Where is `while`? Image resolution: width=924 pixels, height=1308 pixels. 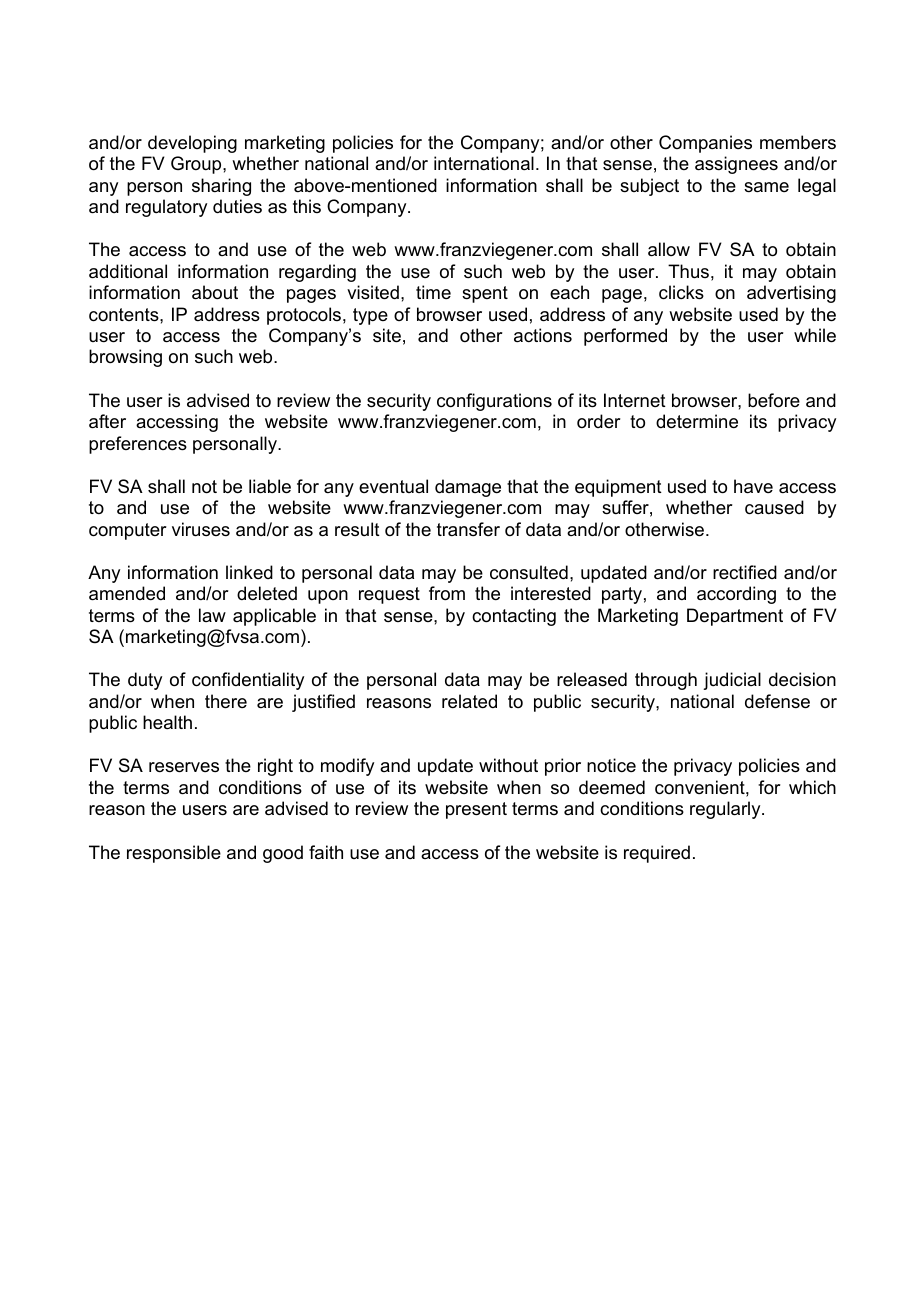 while is located at coordinates (815, 335).
